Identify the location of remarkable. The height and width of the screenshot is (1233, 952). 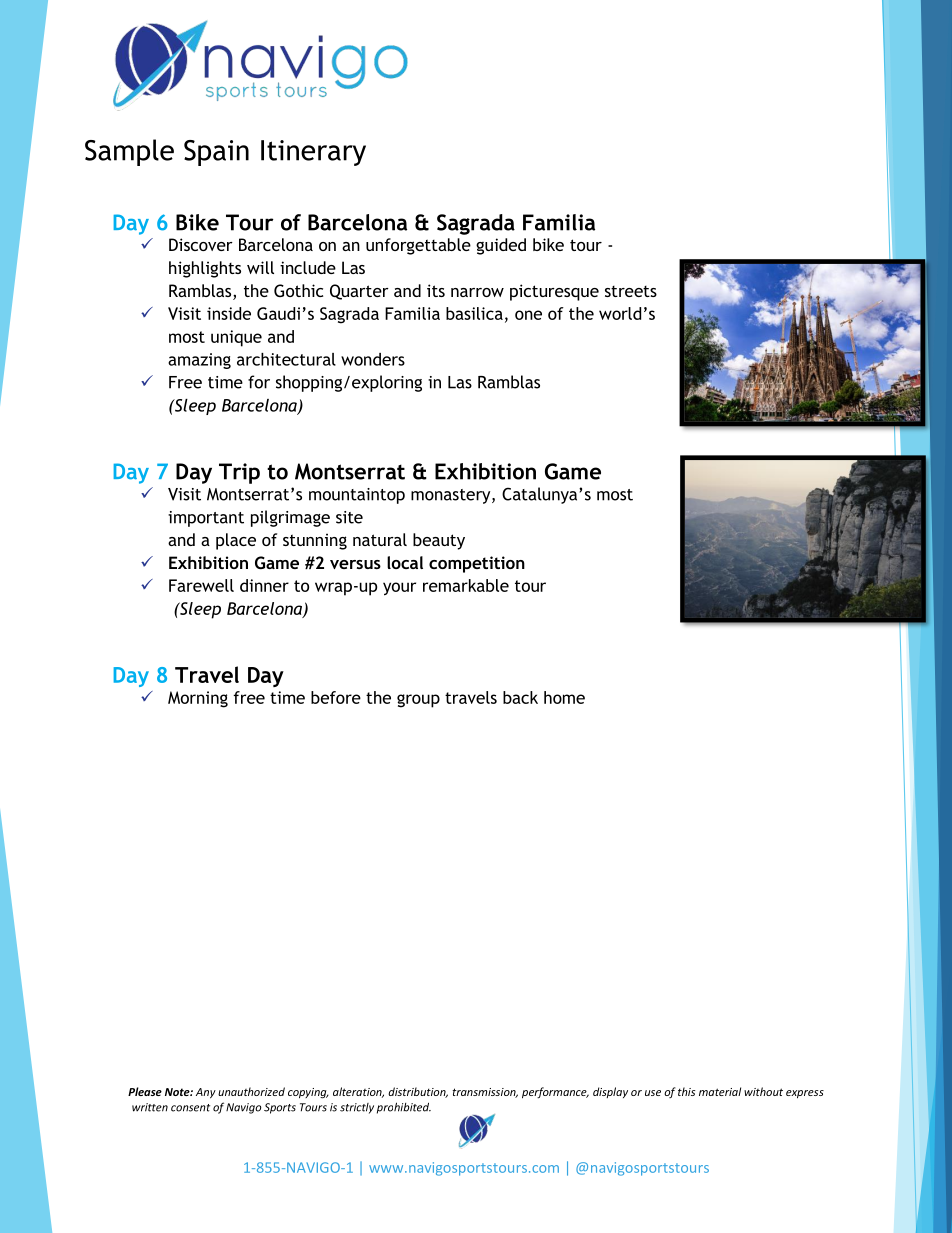
(466, 585).
